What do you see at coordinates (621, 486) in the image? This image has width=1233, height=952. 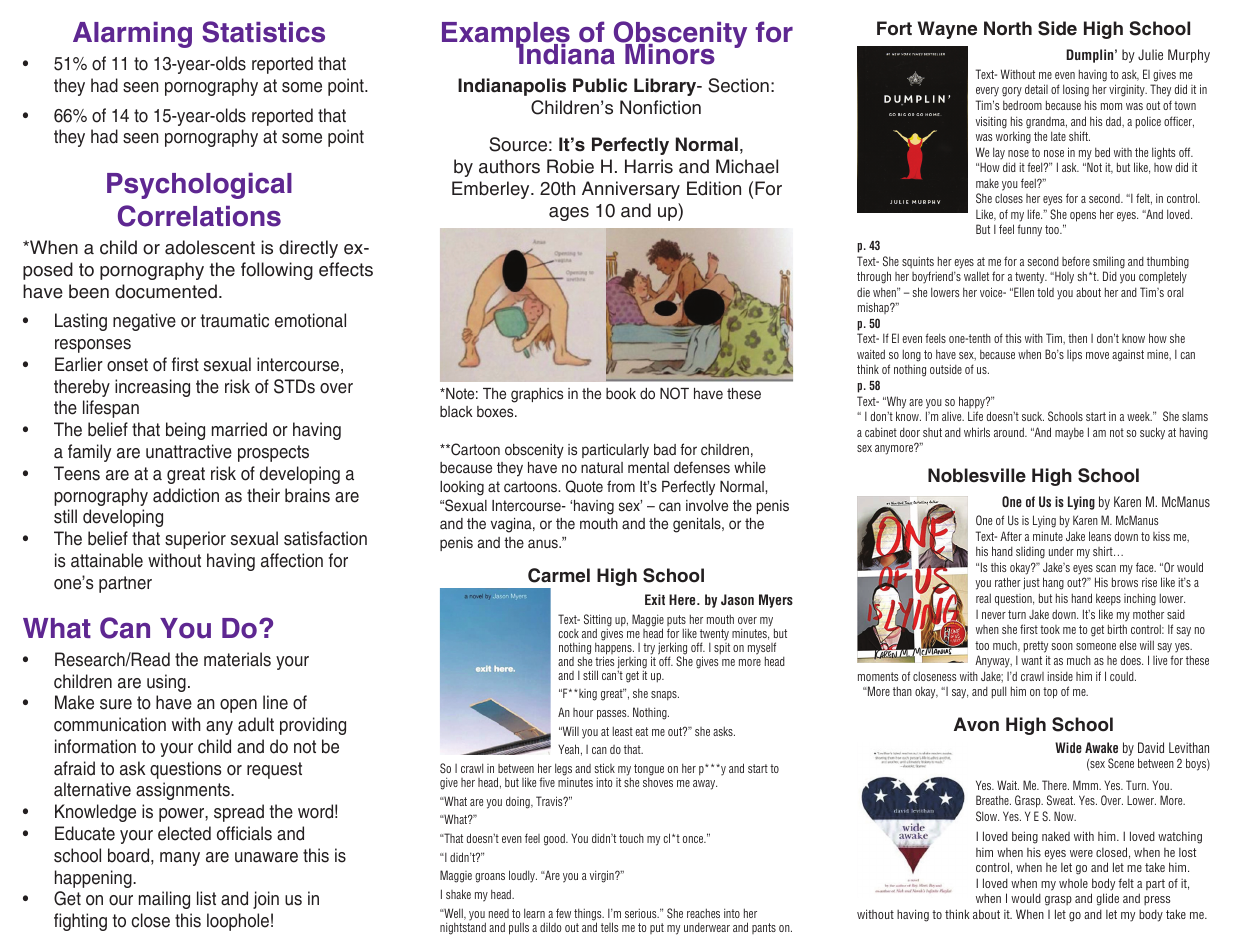 I see `from` at bounding box center [621, 486].
